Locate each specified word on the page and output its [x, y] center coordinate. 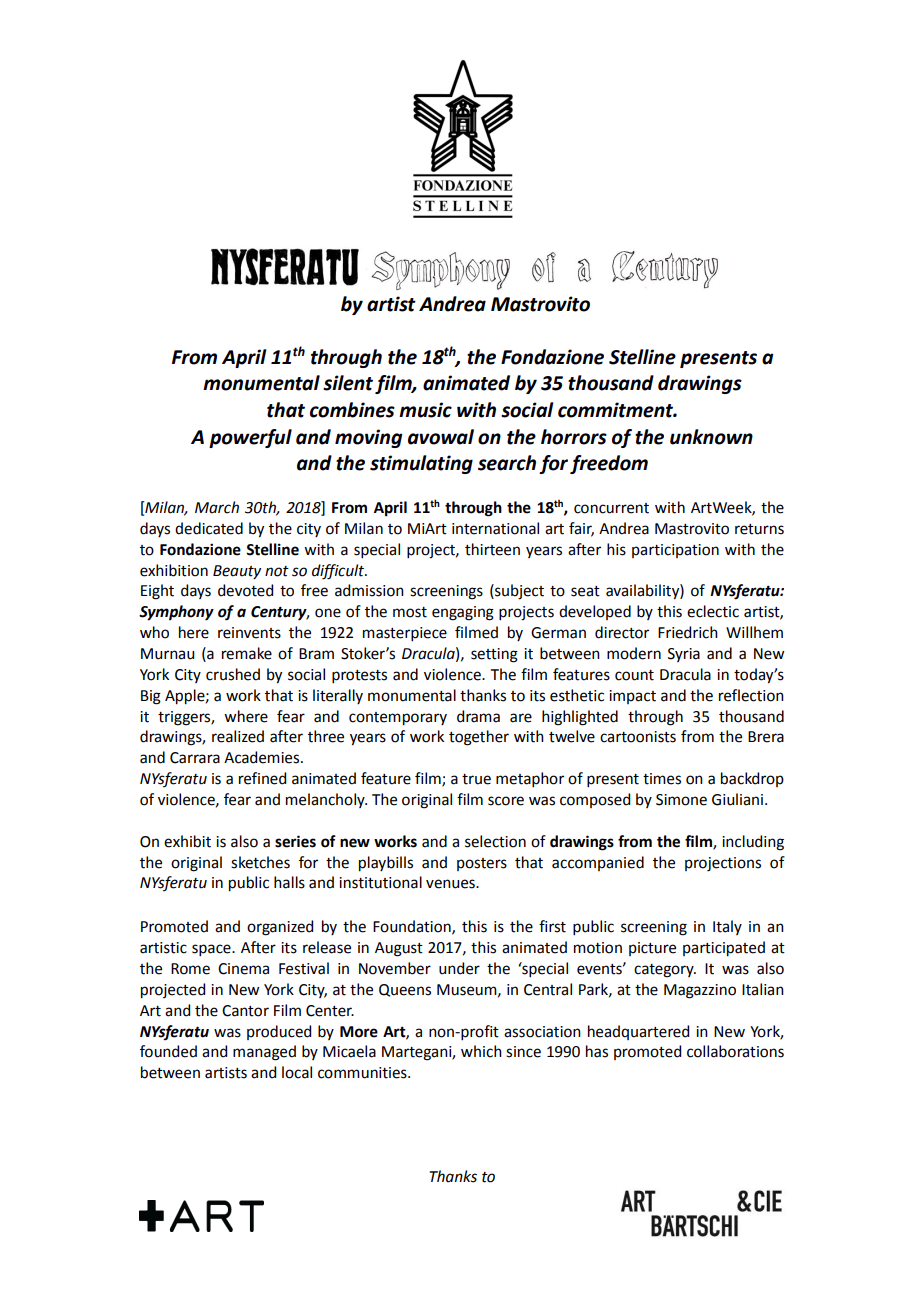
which [481, 1051]
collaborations [735, 1051]
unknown [711, 437]
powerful [250, 438]
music [425, 410]
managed [264, 1053]
